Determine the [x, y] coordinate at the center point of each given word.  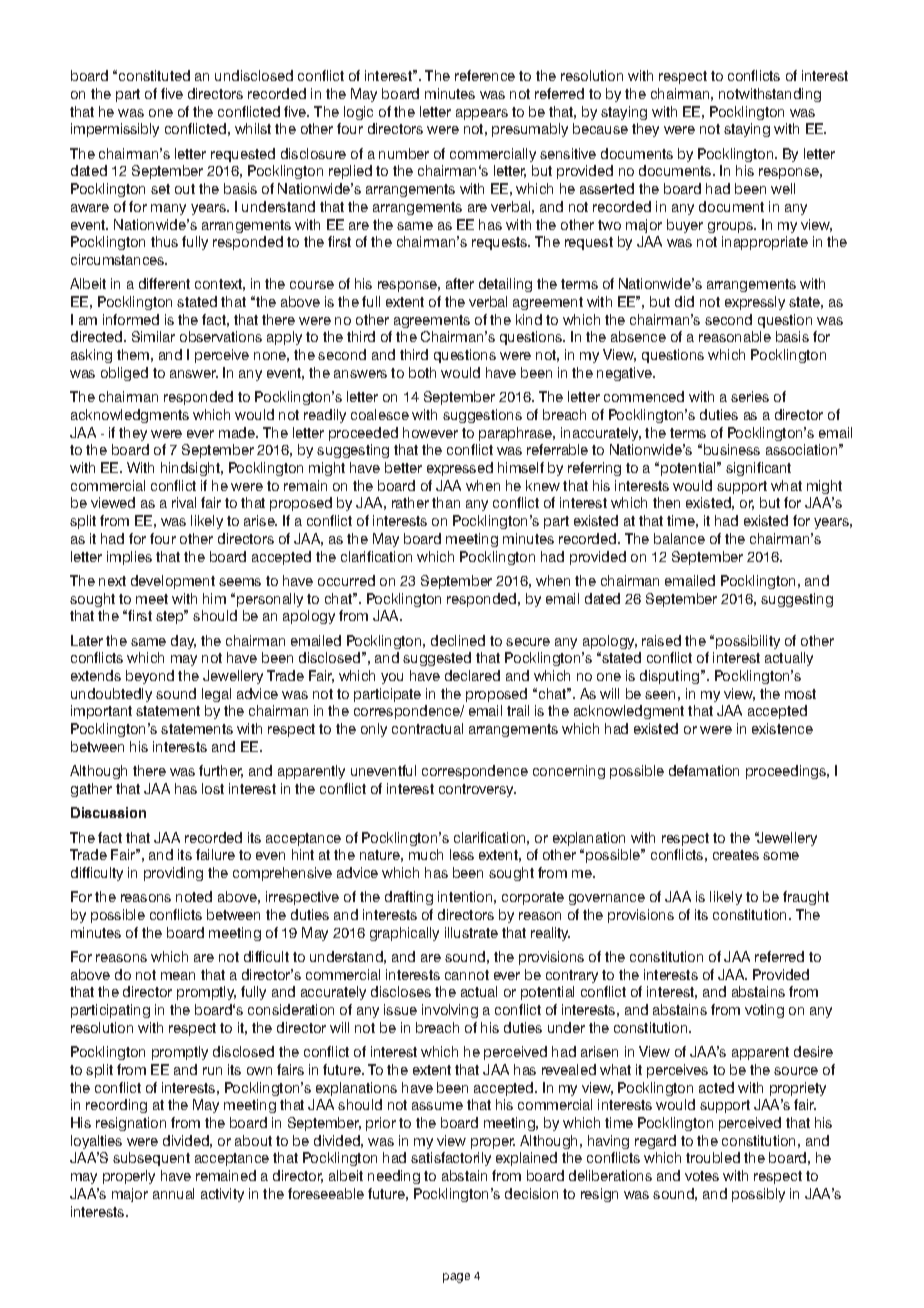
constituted [154, 75]
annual [173, 1193]
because [600, 128]
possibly [758, 1195]
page [456, 1278]
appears [482, 114]
